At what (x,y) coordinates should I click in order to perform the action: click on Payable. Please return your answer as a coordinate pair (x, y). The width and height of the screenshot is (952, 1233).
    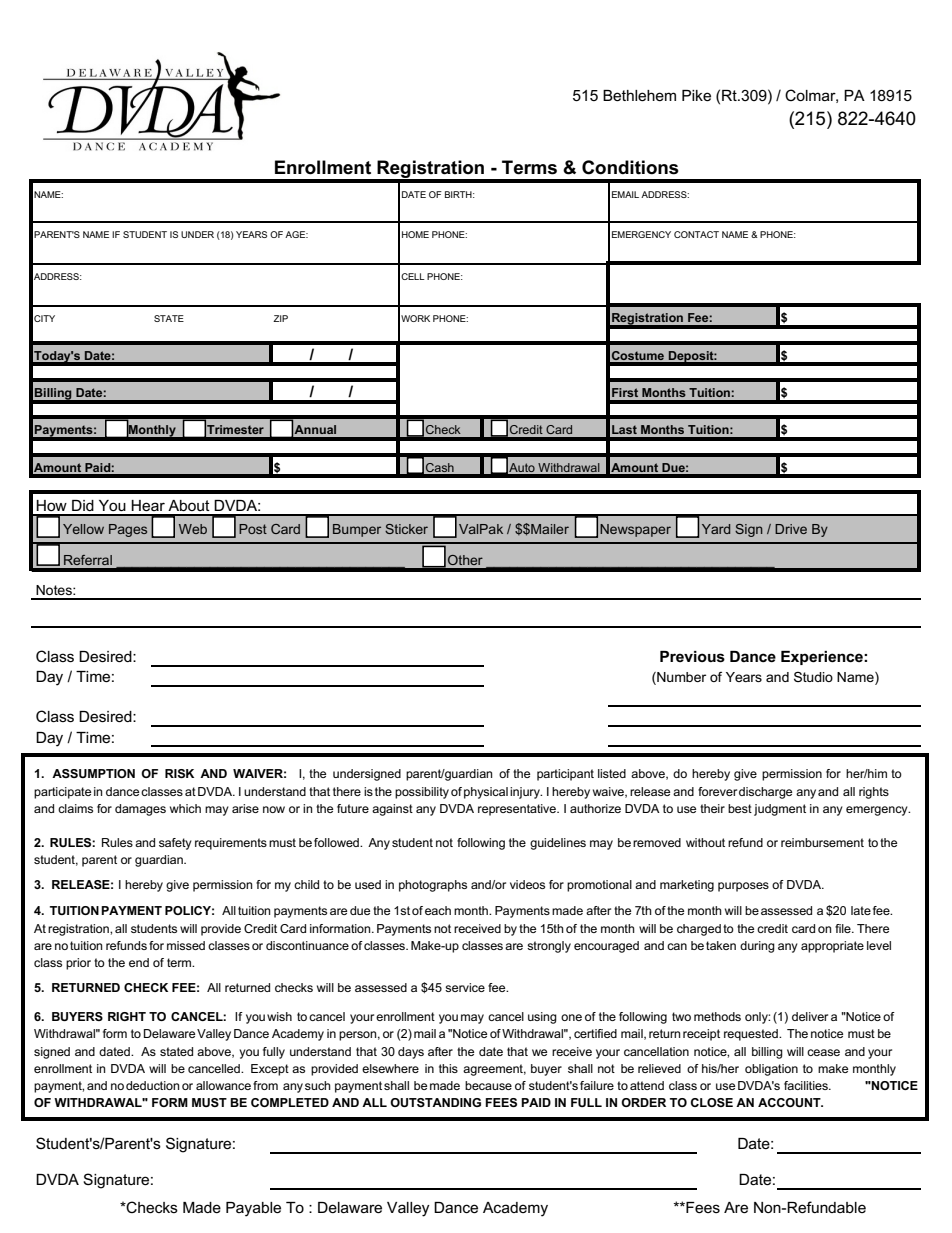
    Looking at the image, I should click on (253, 1209).
